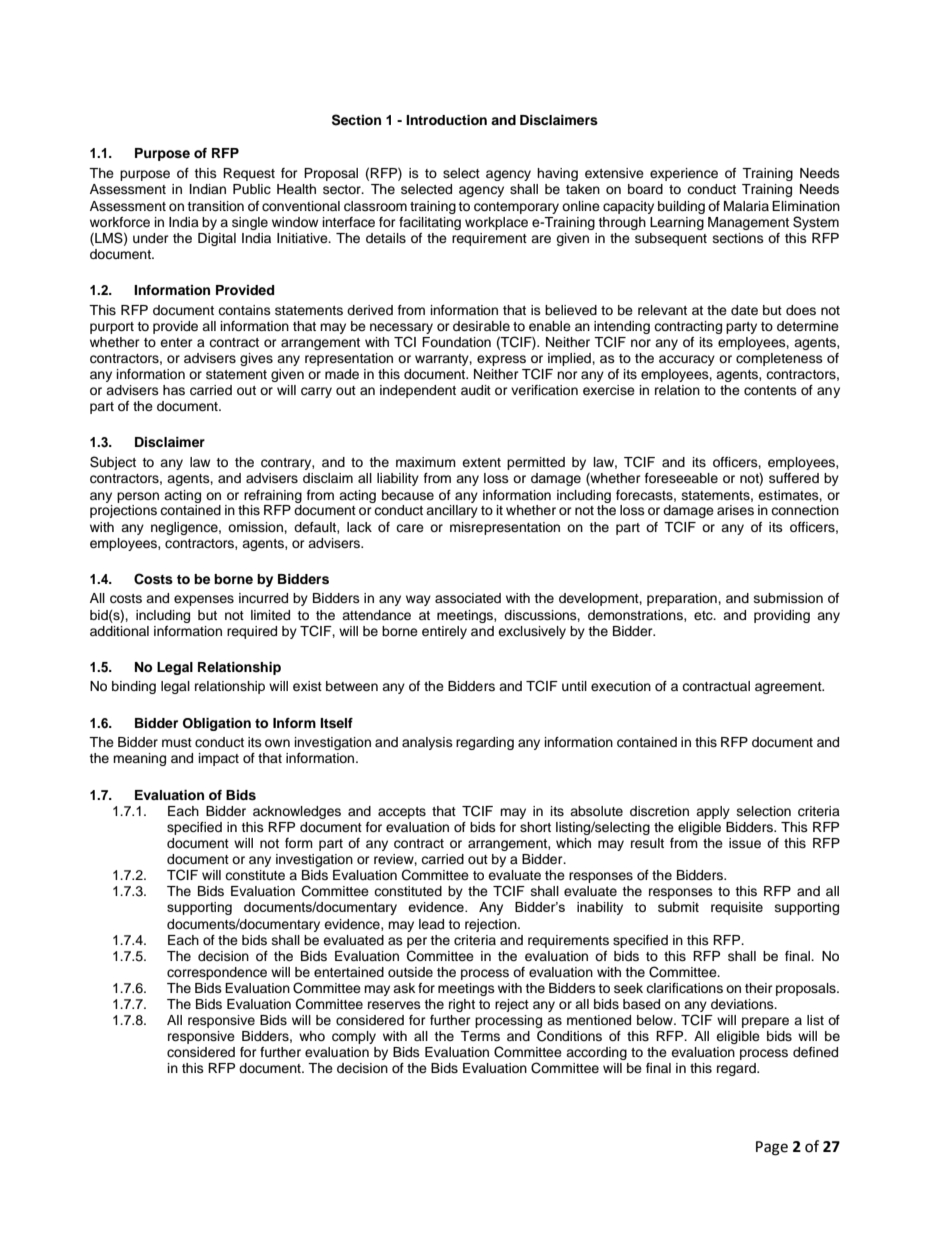 The image size is (952, 1233). What do you see at coordinates (446, 120) in the image?
I see `Introduction` at bounding box center [446, 120].
